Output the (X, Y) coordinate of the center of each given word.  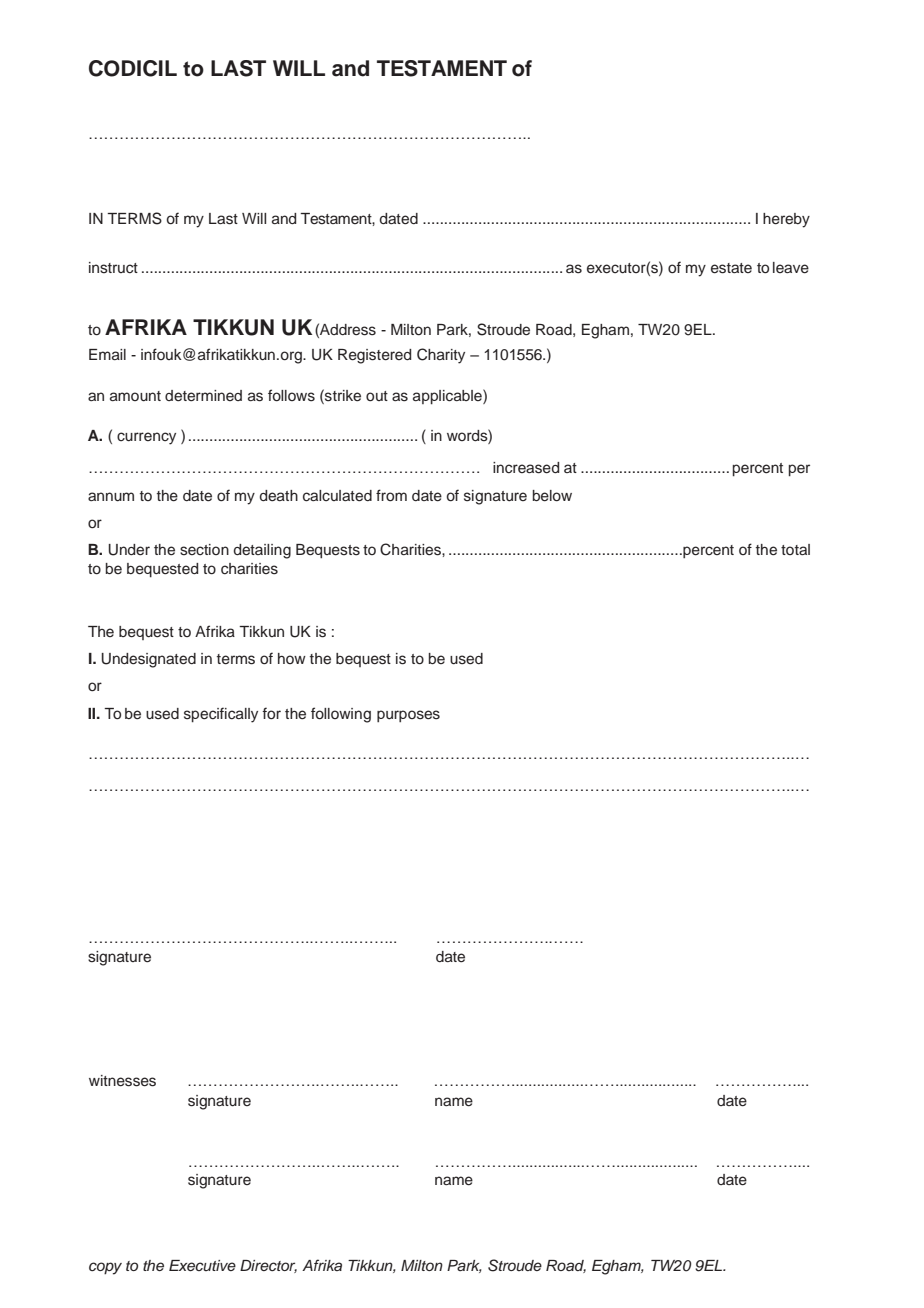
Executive (202, 1265)
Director (268, 1266)
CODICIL (133, 68)
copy (105, 1268)
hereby (786, 220)
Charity (441, 356)
